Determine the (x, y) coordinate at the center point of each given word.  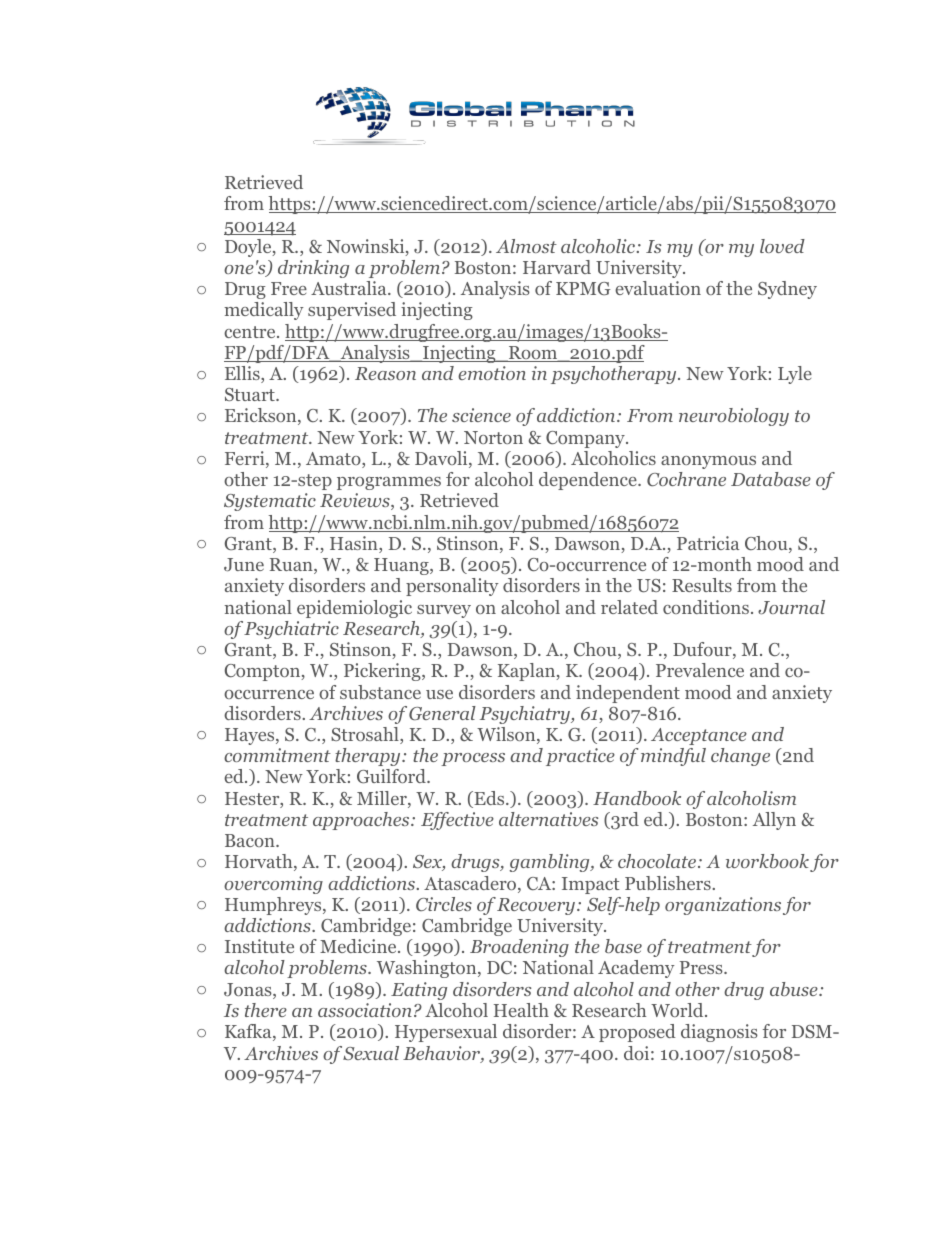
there (266, 1010)
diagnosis (719, 1033)
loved (782, 246)
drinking (313, 269)
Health (521, 1010)
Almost (526, 246)
